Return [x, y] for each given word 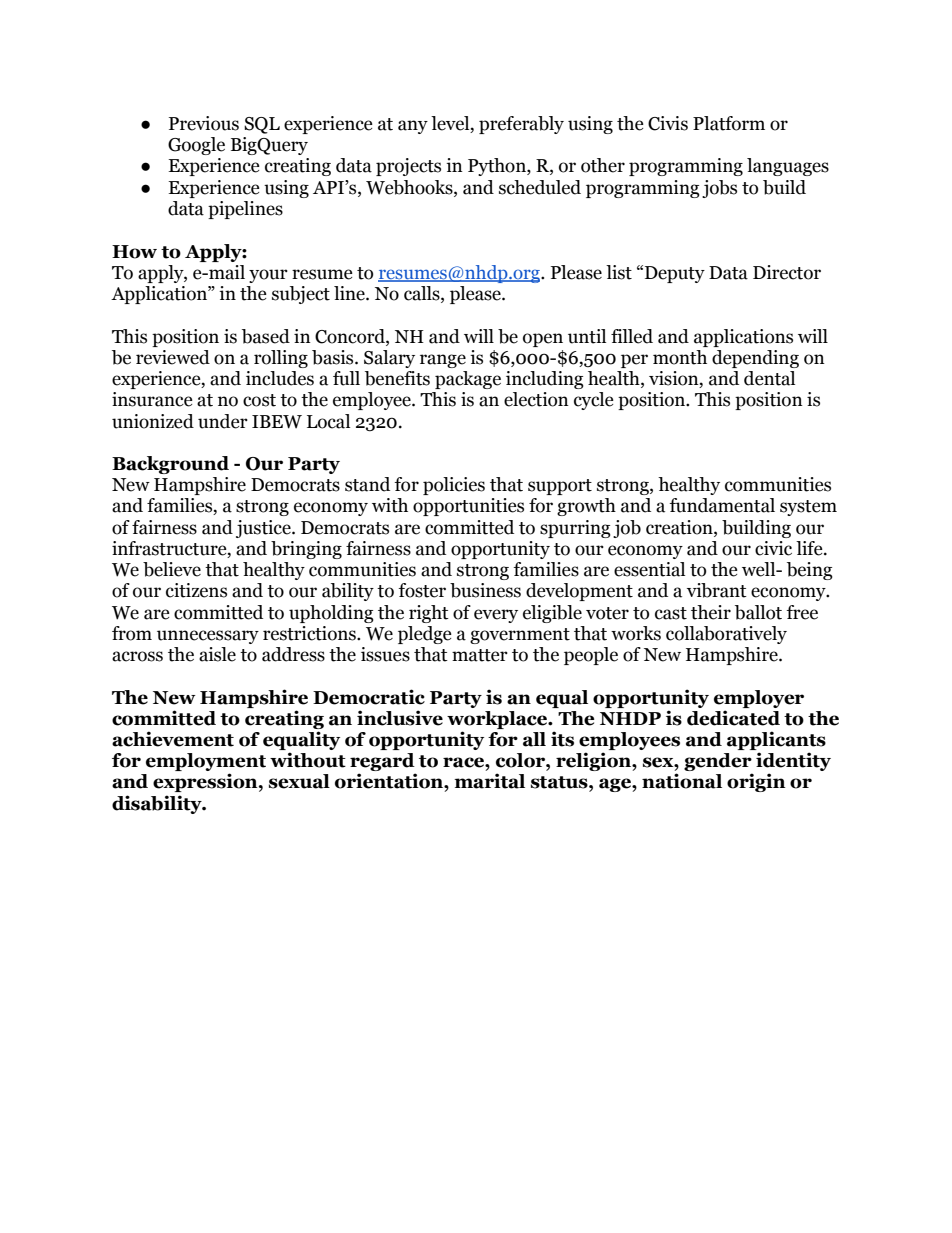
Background [170, 465]
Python [498, 167]
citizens [196, 590]
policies [454, 486]
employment [206, 763]
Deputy [675, 274]
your [268, 276]
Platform [729, 123]
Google [196, 146]
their [711, 612]
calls [423, 294]
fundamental [722, 505]
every [496, 616]
